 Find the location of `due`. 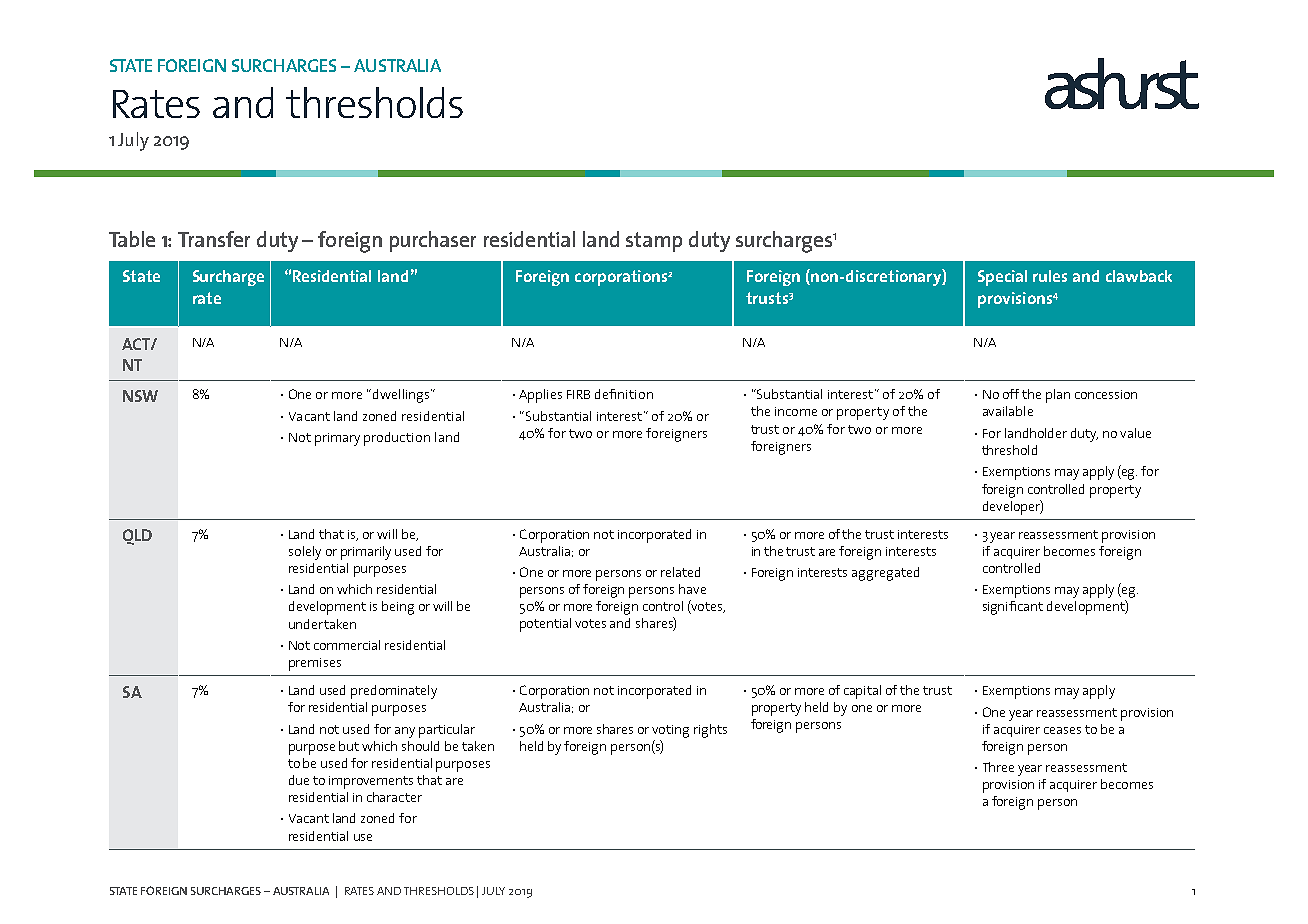

due is located at coordinates (299, 780).
